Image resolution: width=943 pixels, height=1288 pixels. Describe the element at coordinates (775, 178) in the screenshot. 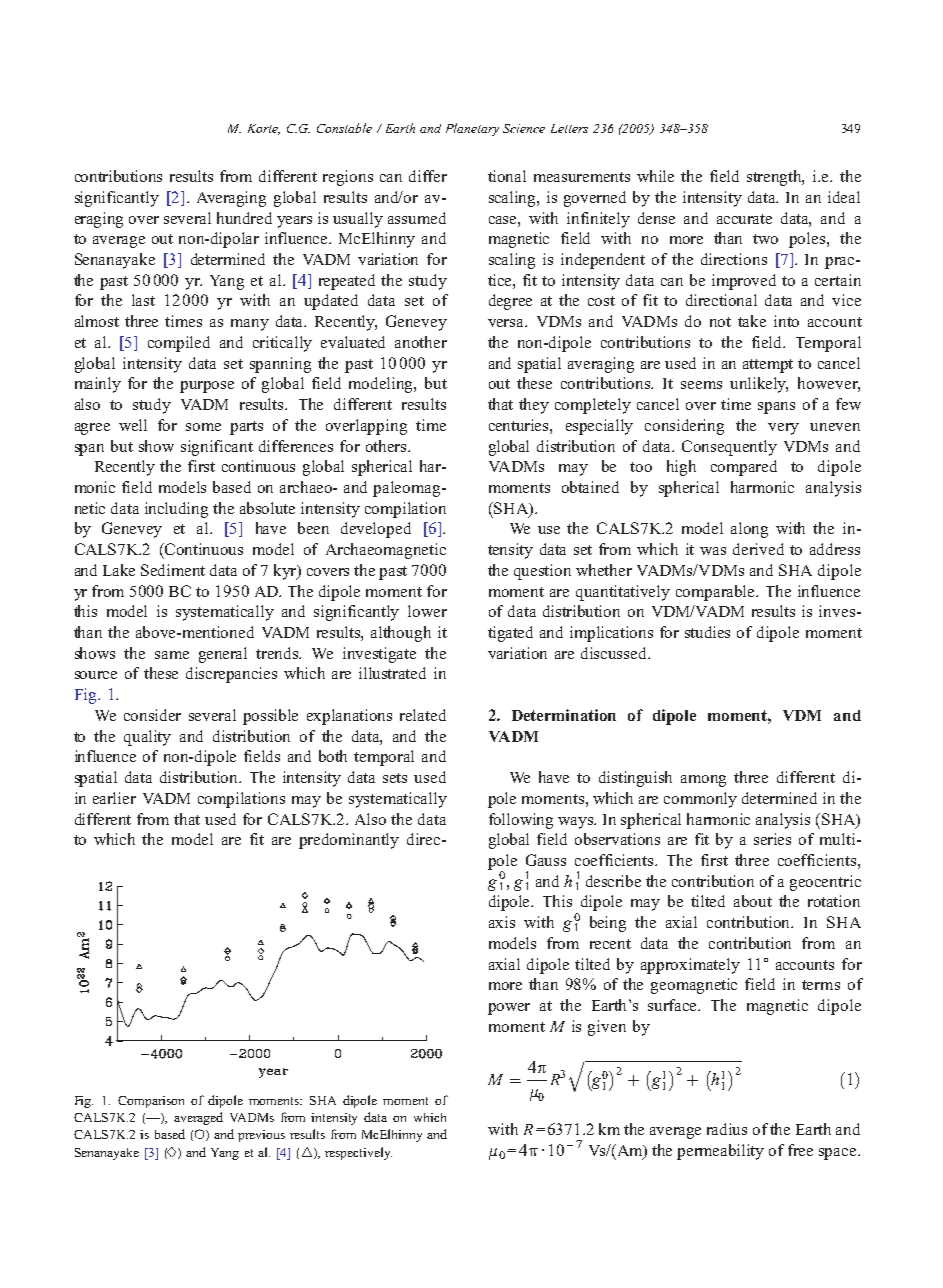

I see `strength` at that location.
